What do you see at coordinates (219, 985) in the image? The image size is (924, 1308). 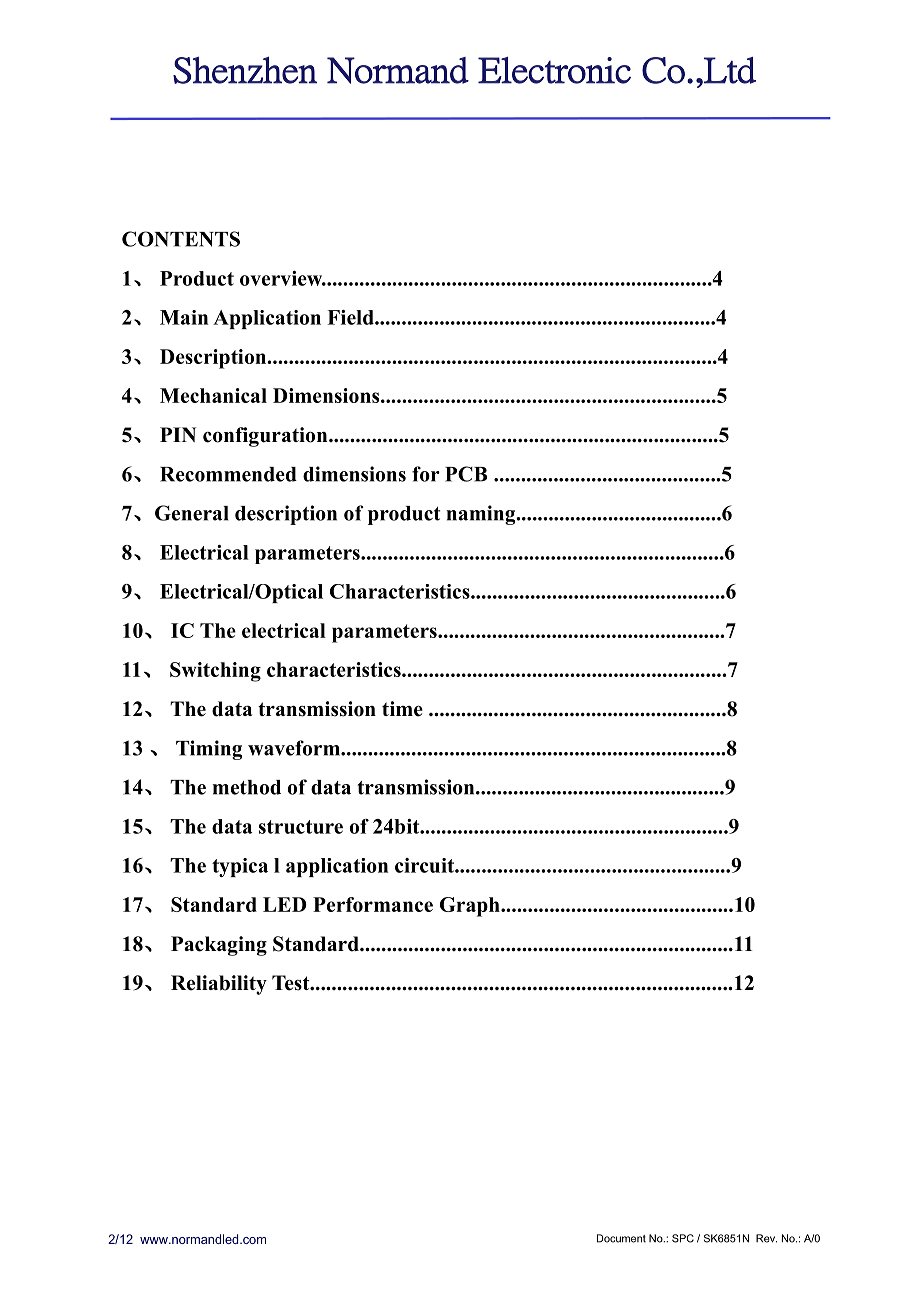 I see `Reliability` at bounding box center [219, 985].
